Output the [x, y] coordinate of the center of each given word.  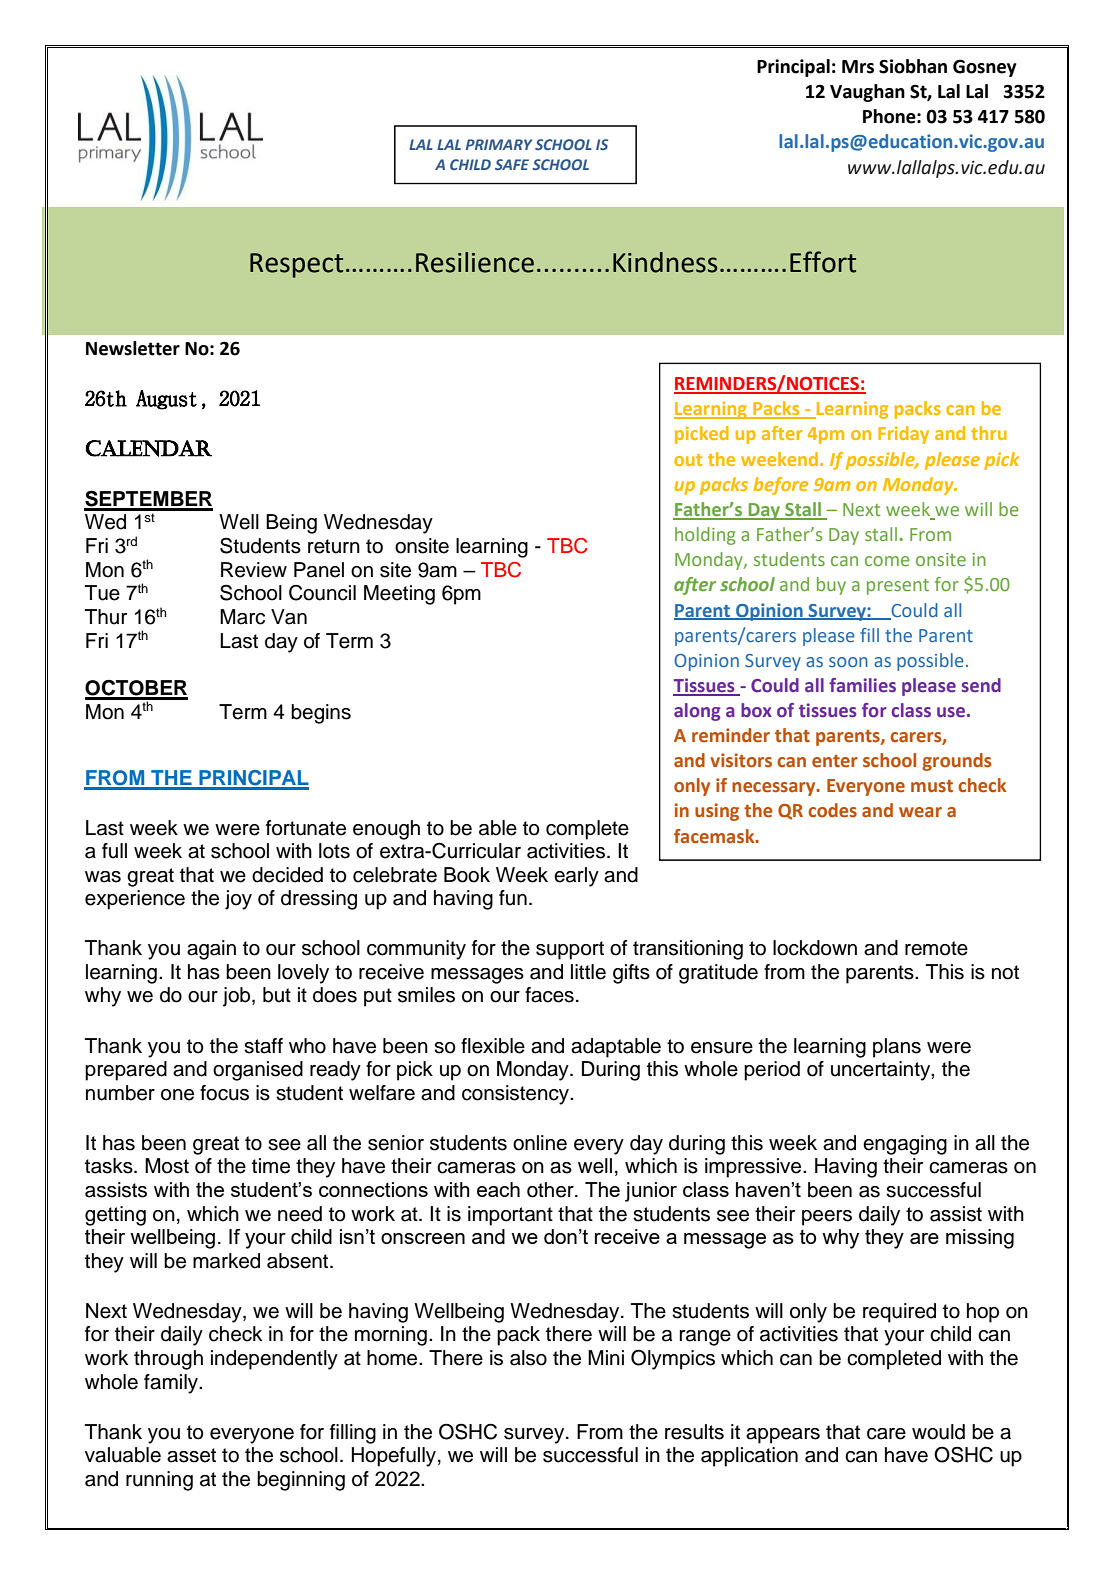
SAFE [512, 164]
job [238, 997]
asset [191, 1455]
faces [549, 995]
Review [254, 570]
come [887, 561]
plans [897, 1048]
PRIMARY [499, 144]
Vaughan [867, 93]
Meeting [399, 595]
